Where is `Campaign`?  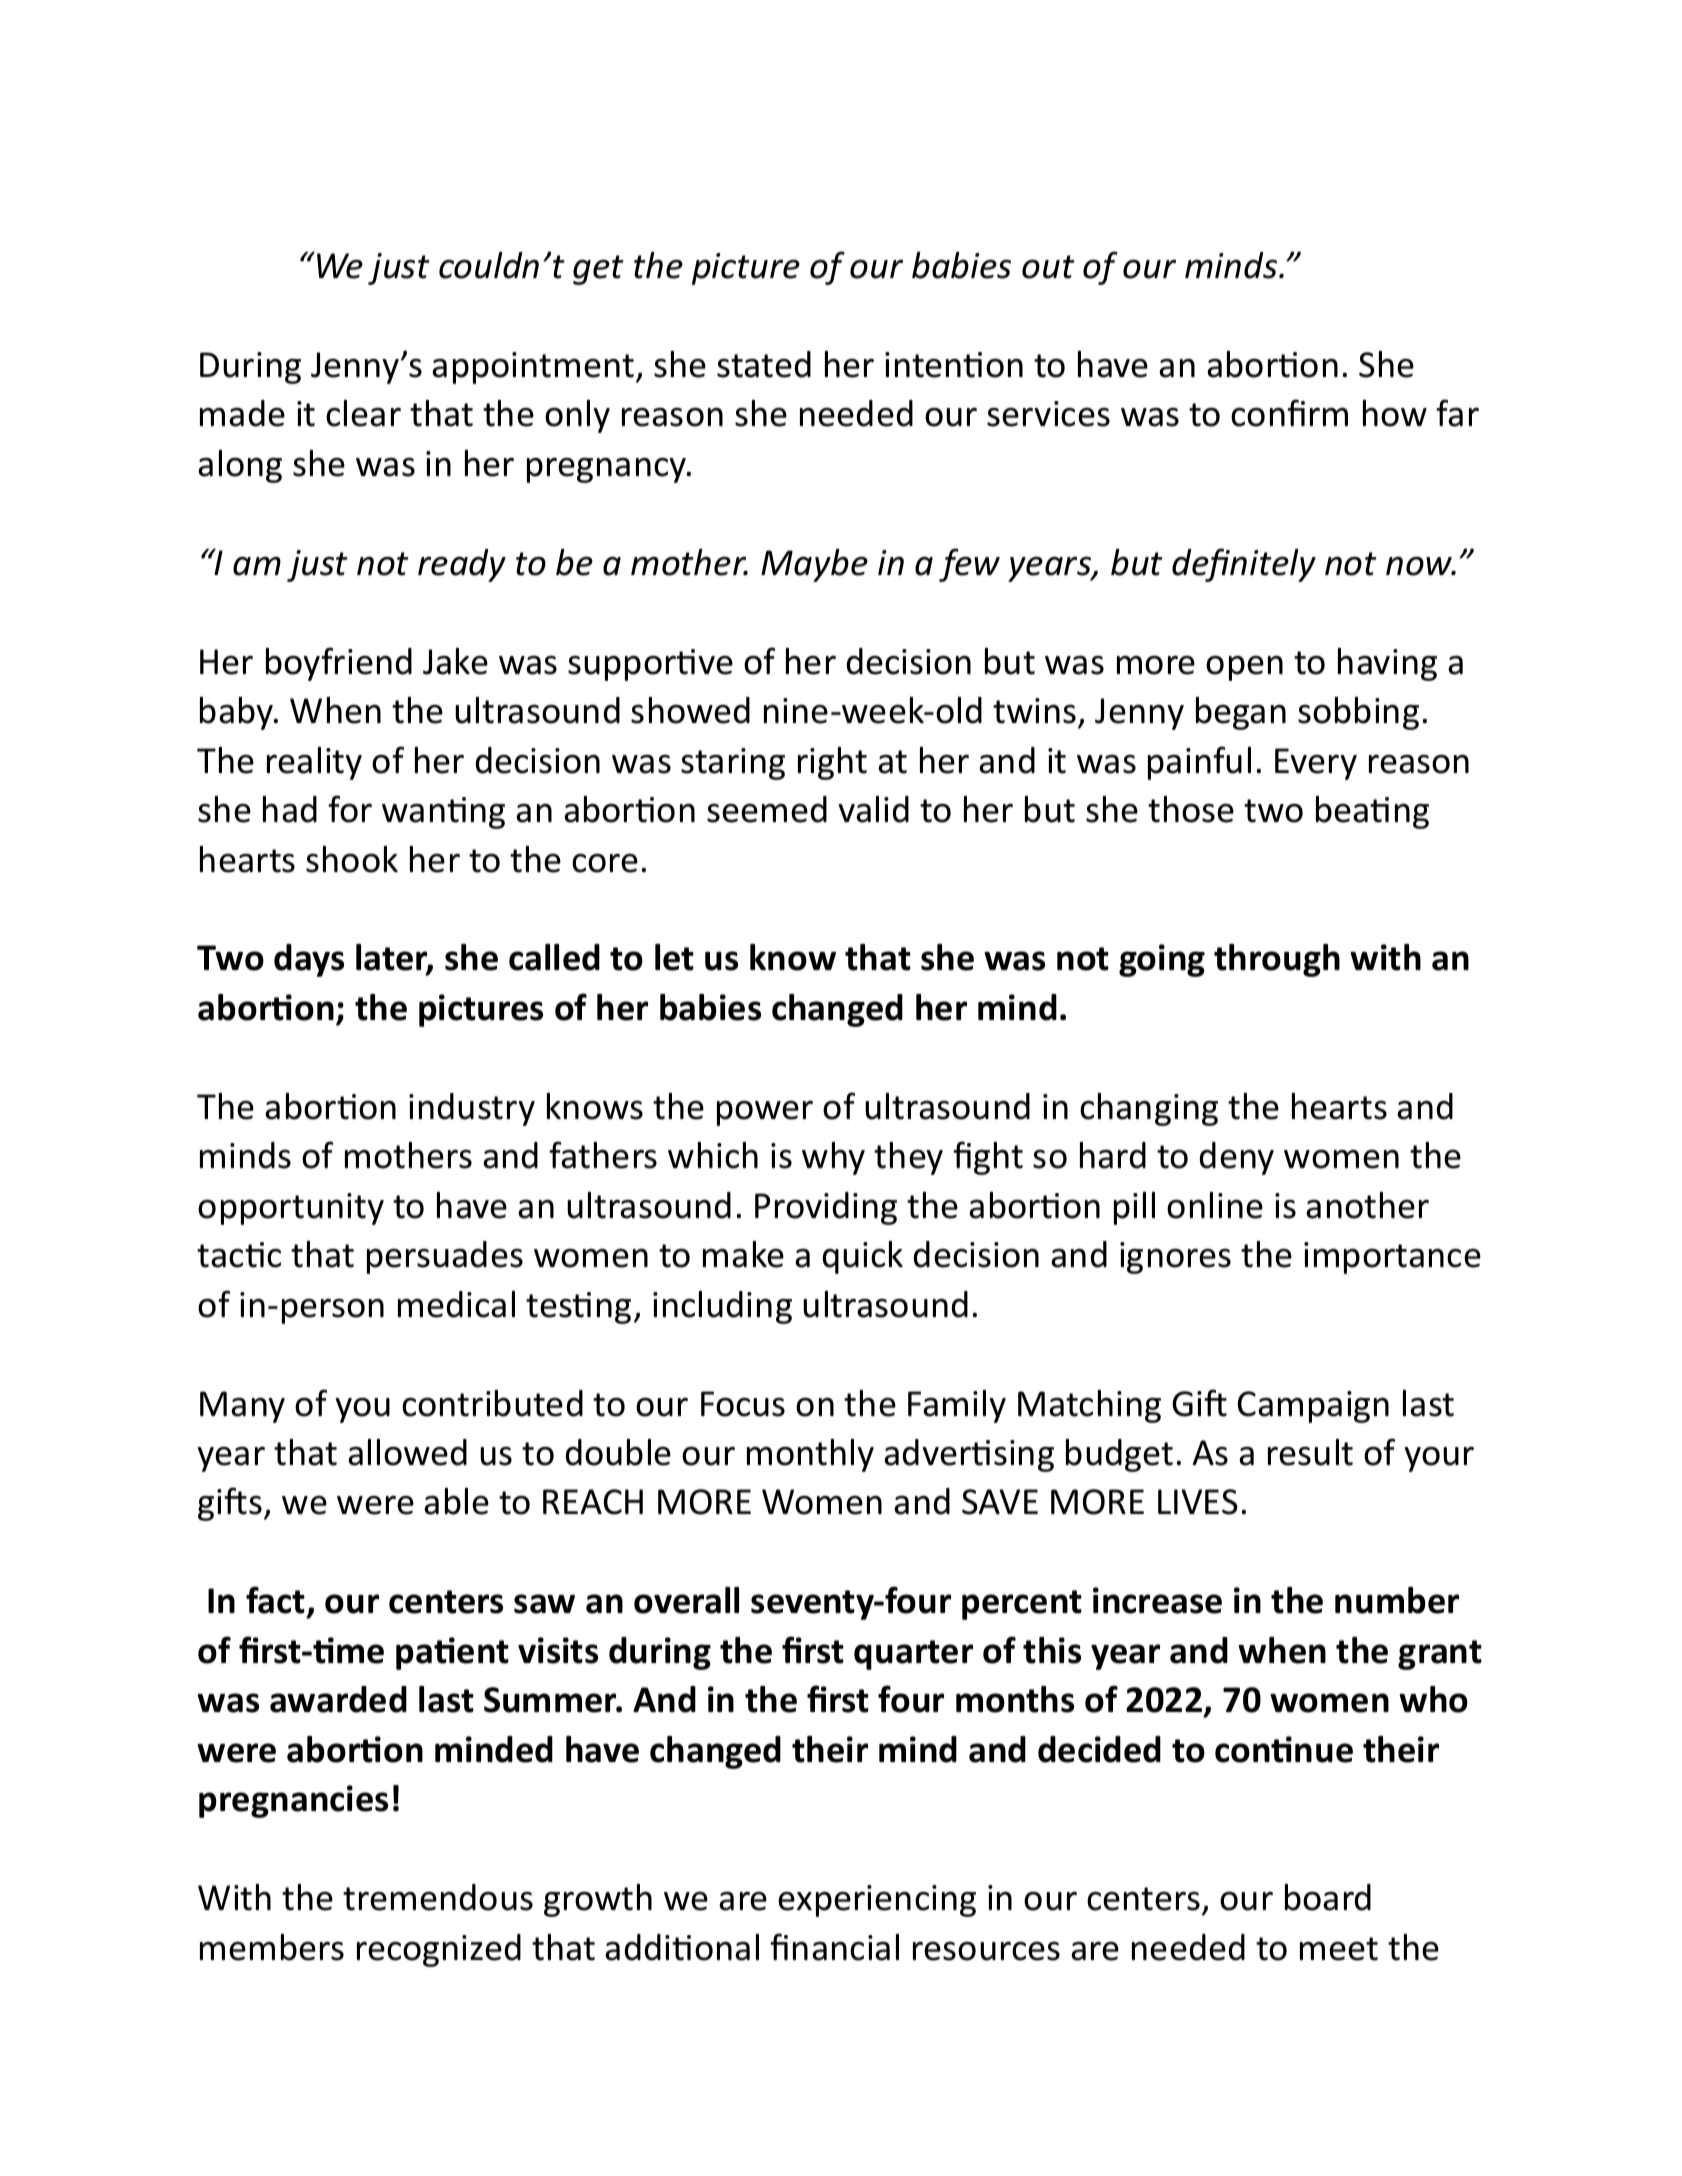 Campaign is located at coordinates (1313, 1407).
